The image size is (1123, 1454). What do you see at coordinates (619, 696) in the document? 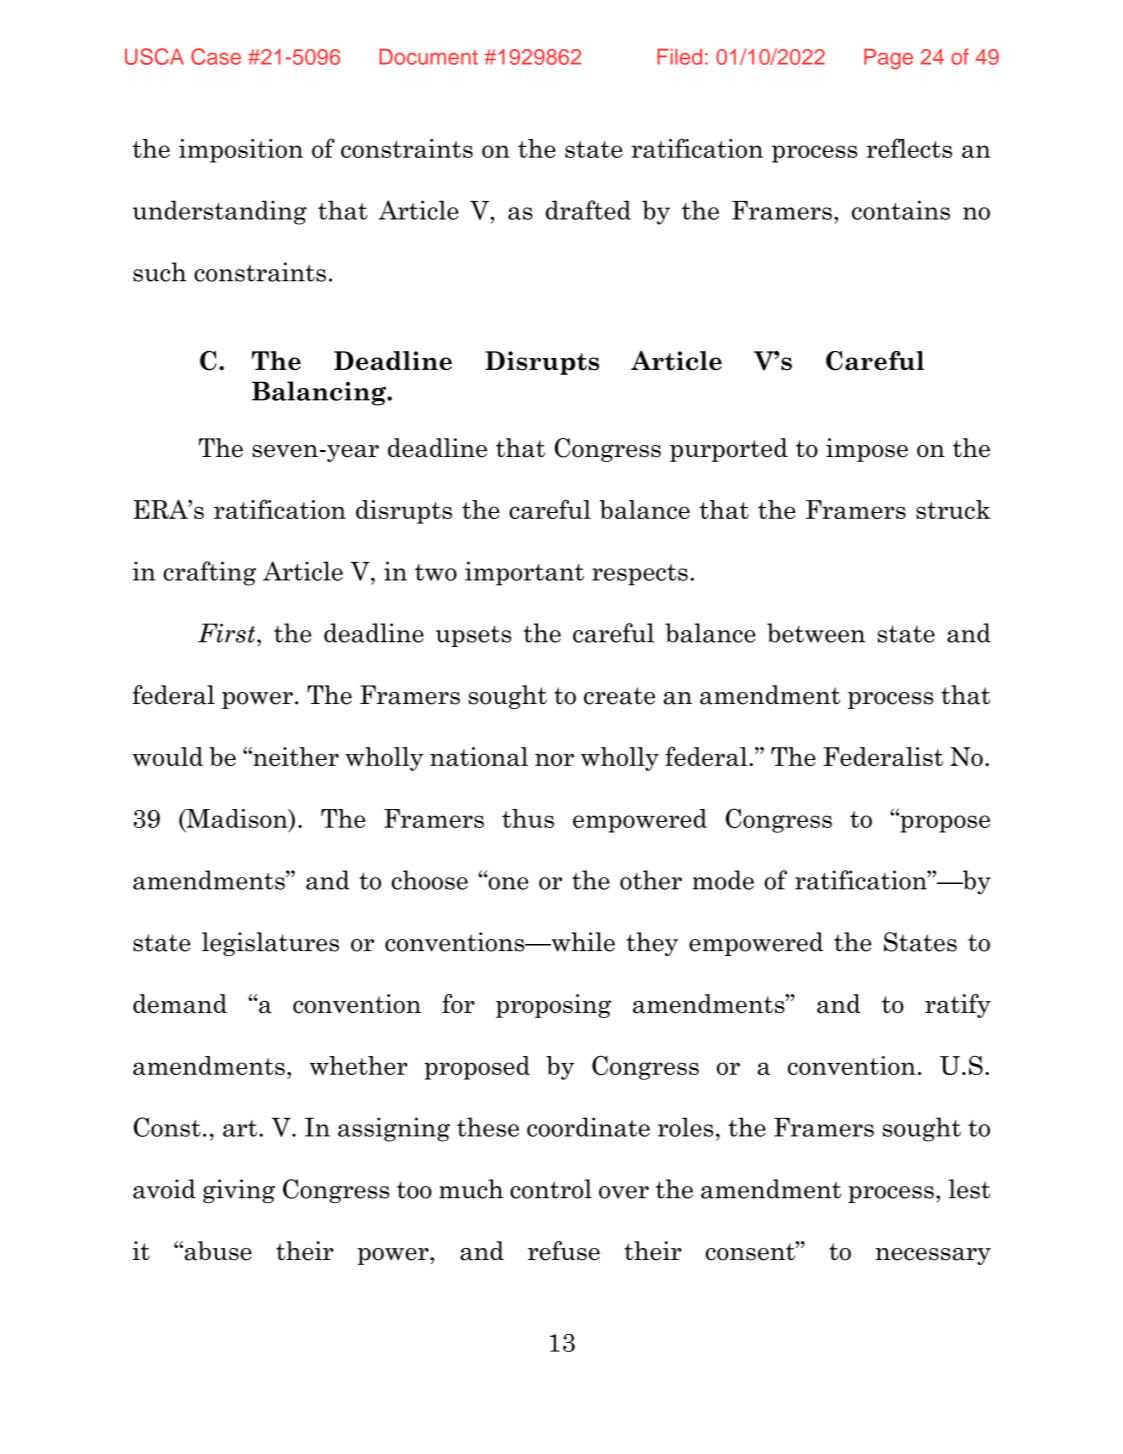
I see `create` at bounding box center [619, 696].
